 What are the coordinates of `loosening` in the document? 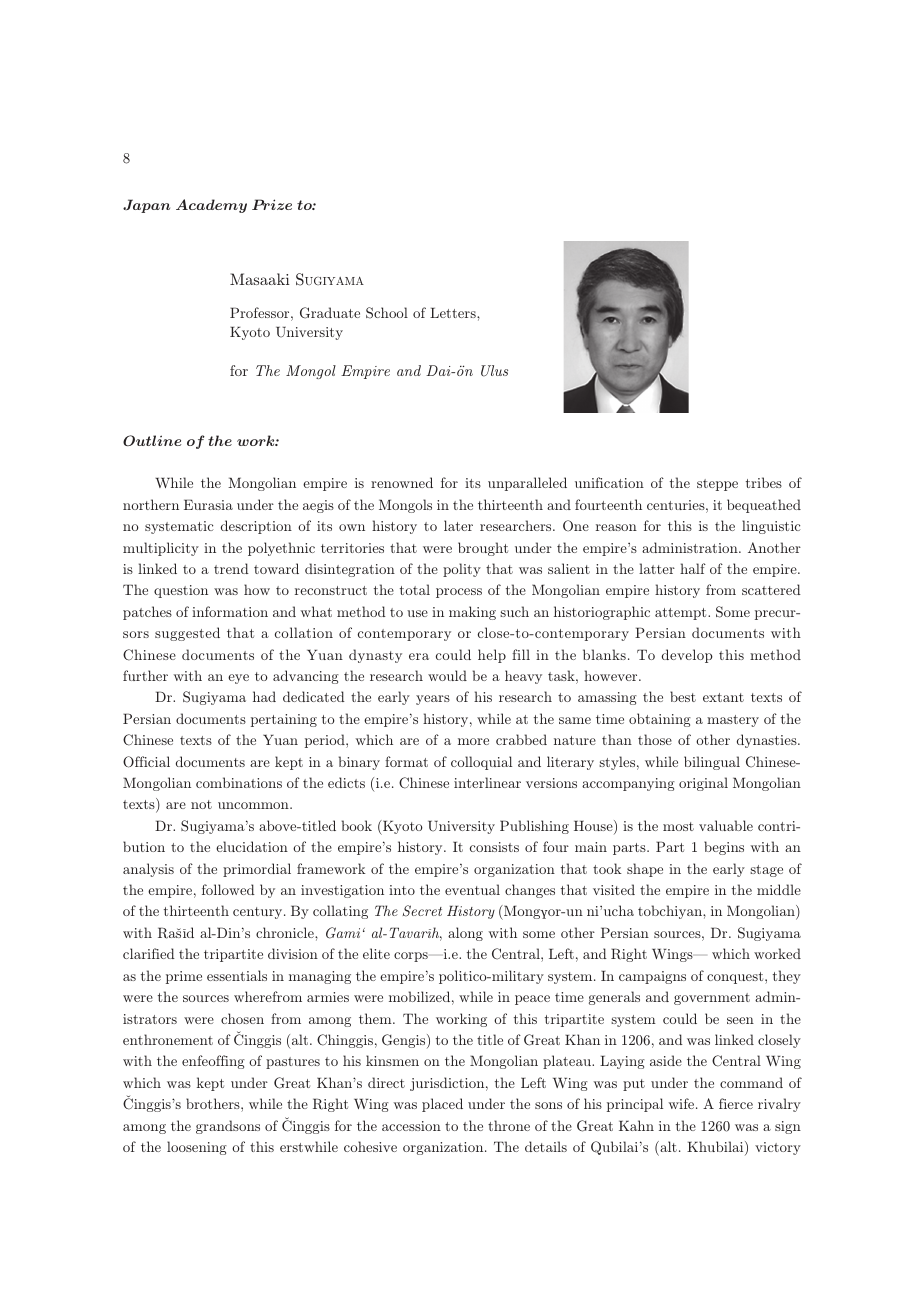 It's located at (197, 1148).
